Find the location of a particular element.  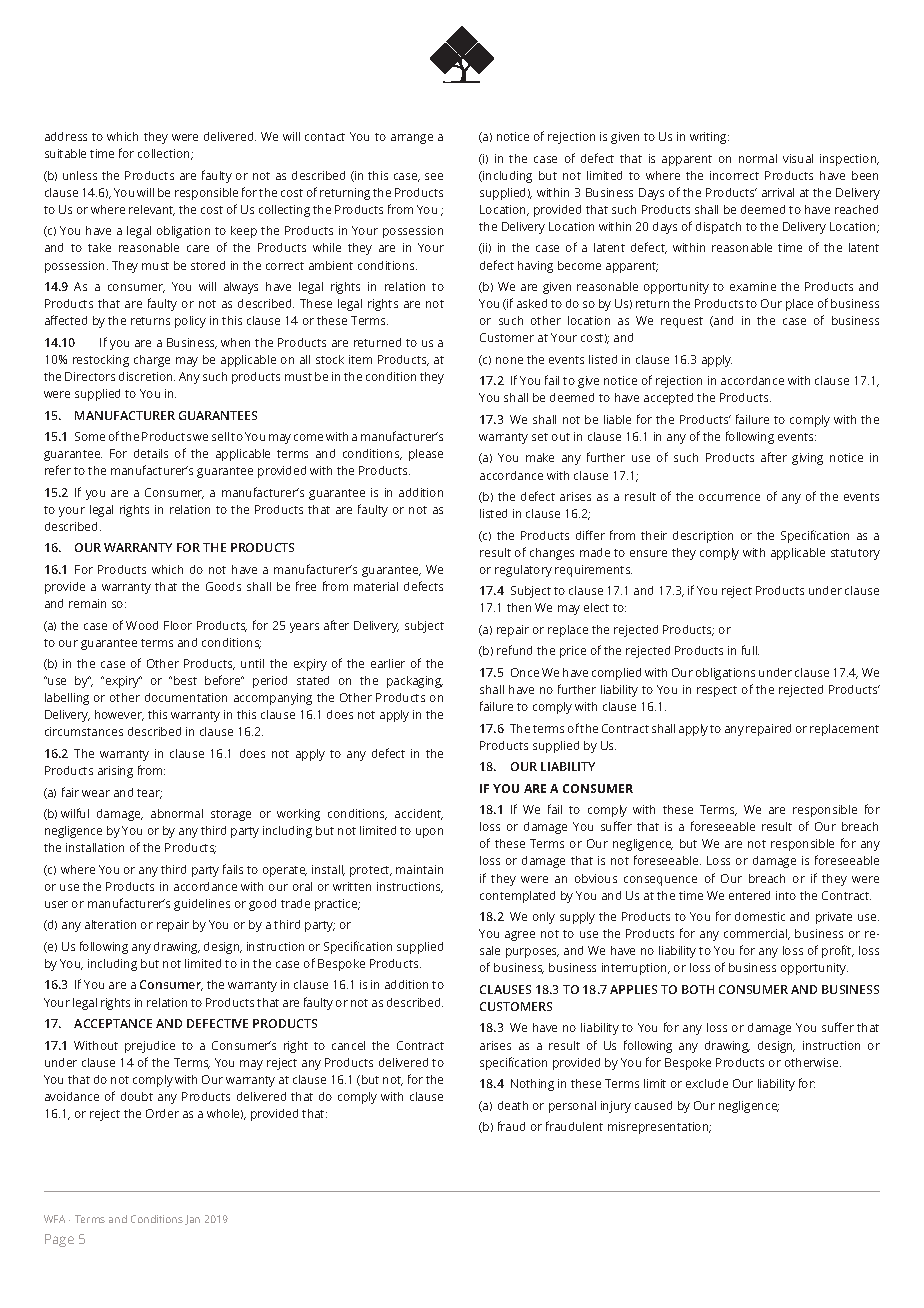

details is located at coordinates (151, 453).
